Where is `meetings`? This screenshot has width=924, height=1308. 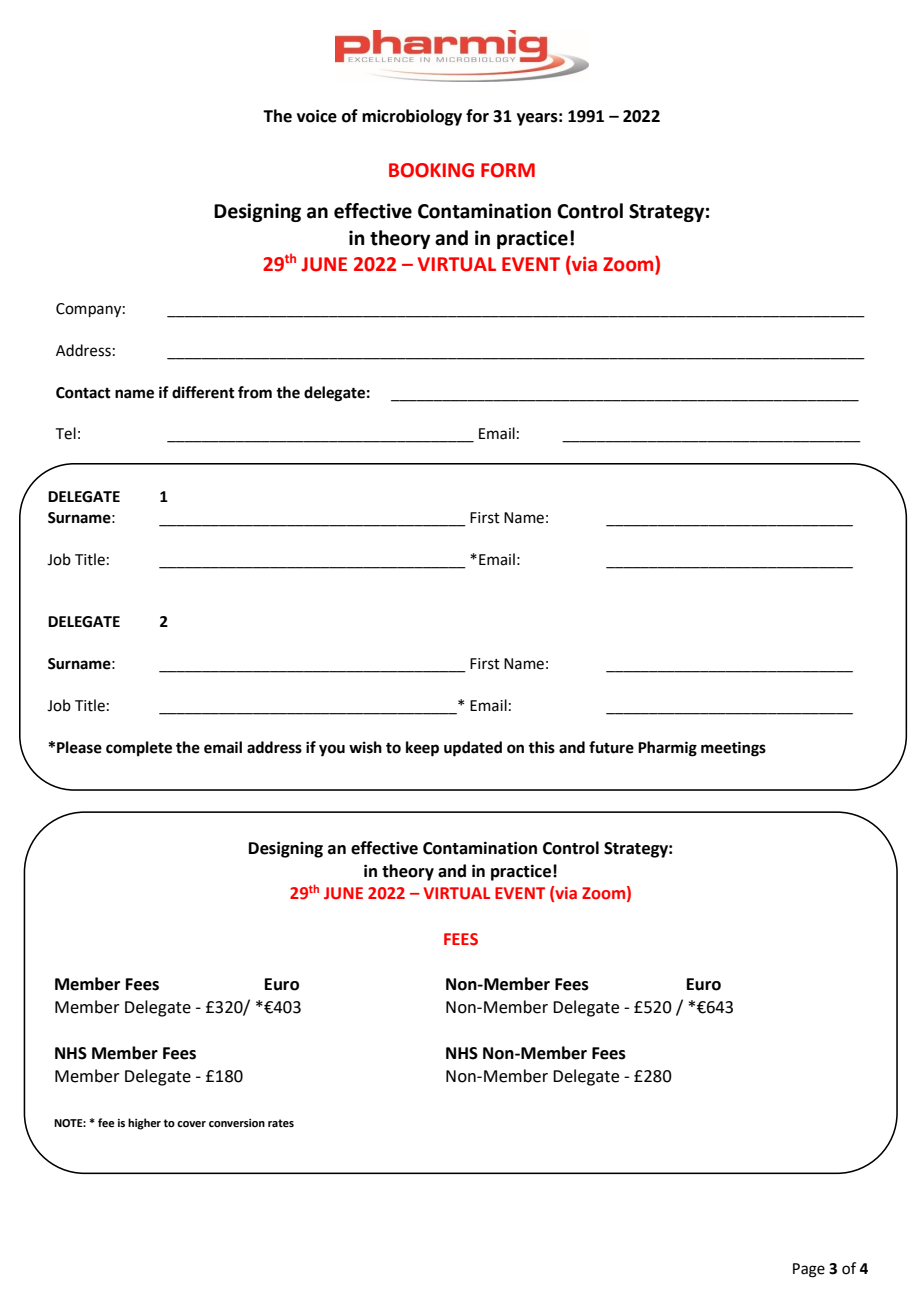 meetings is located at coordinates (733, 749).
